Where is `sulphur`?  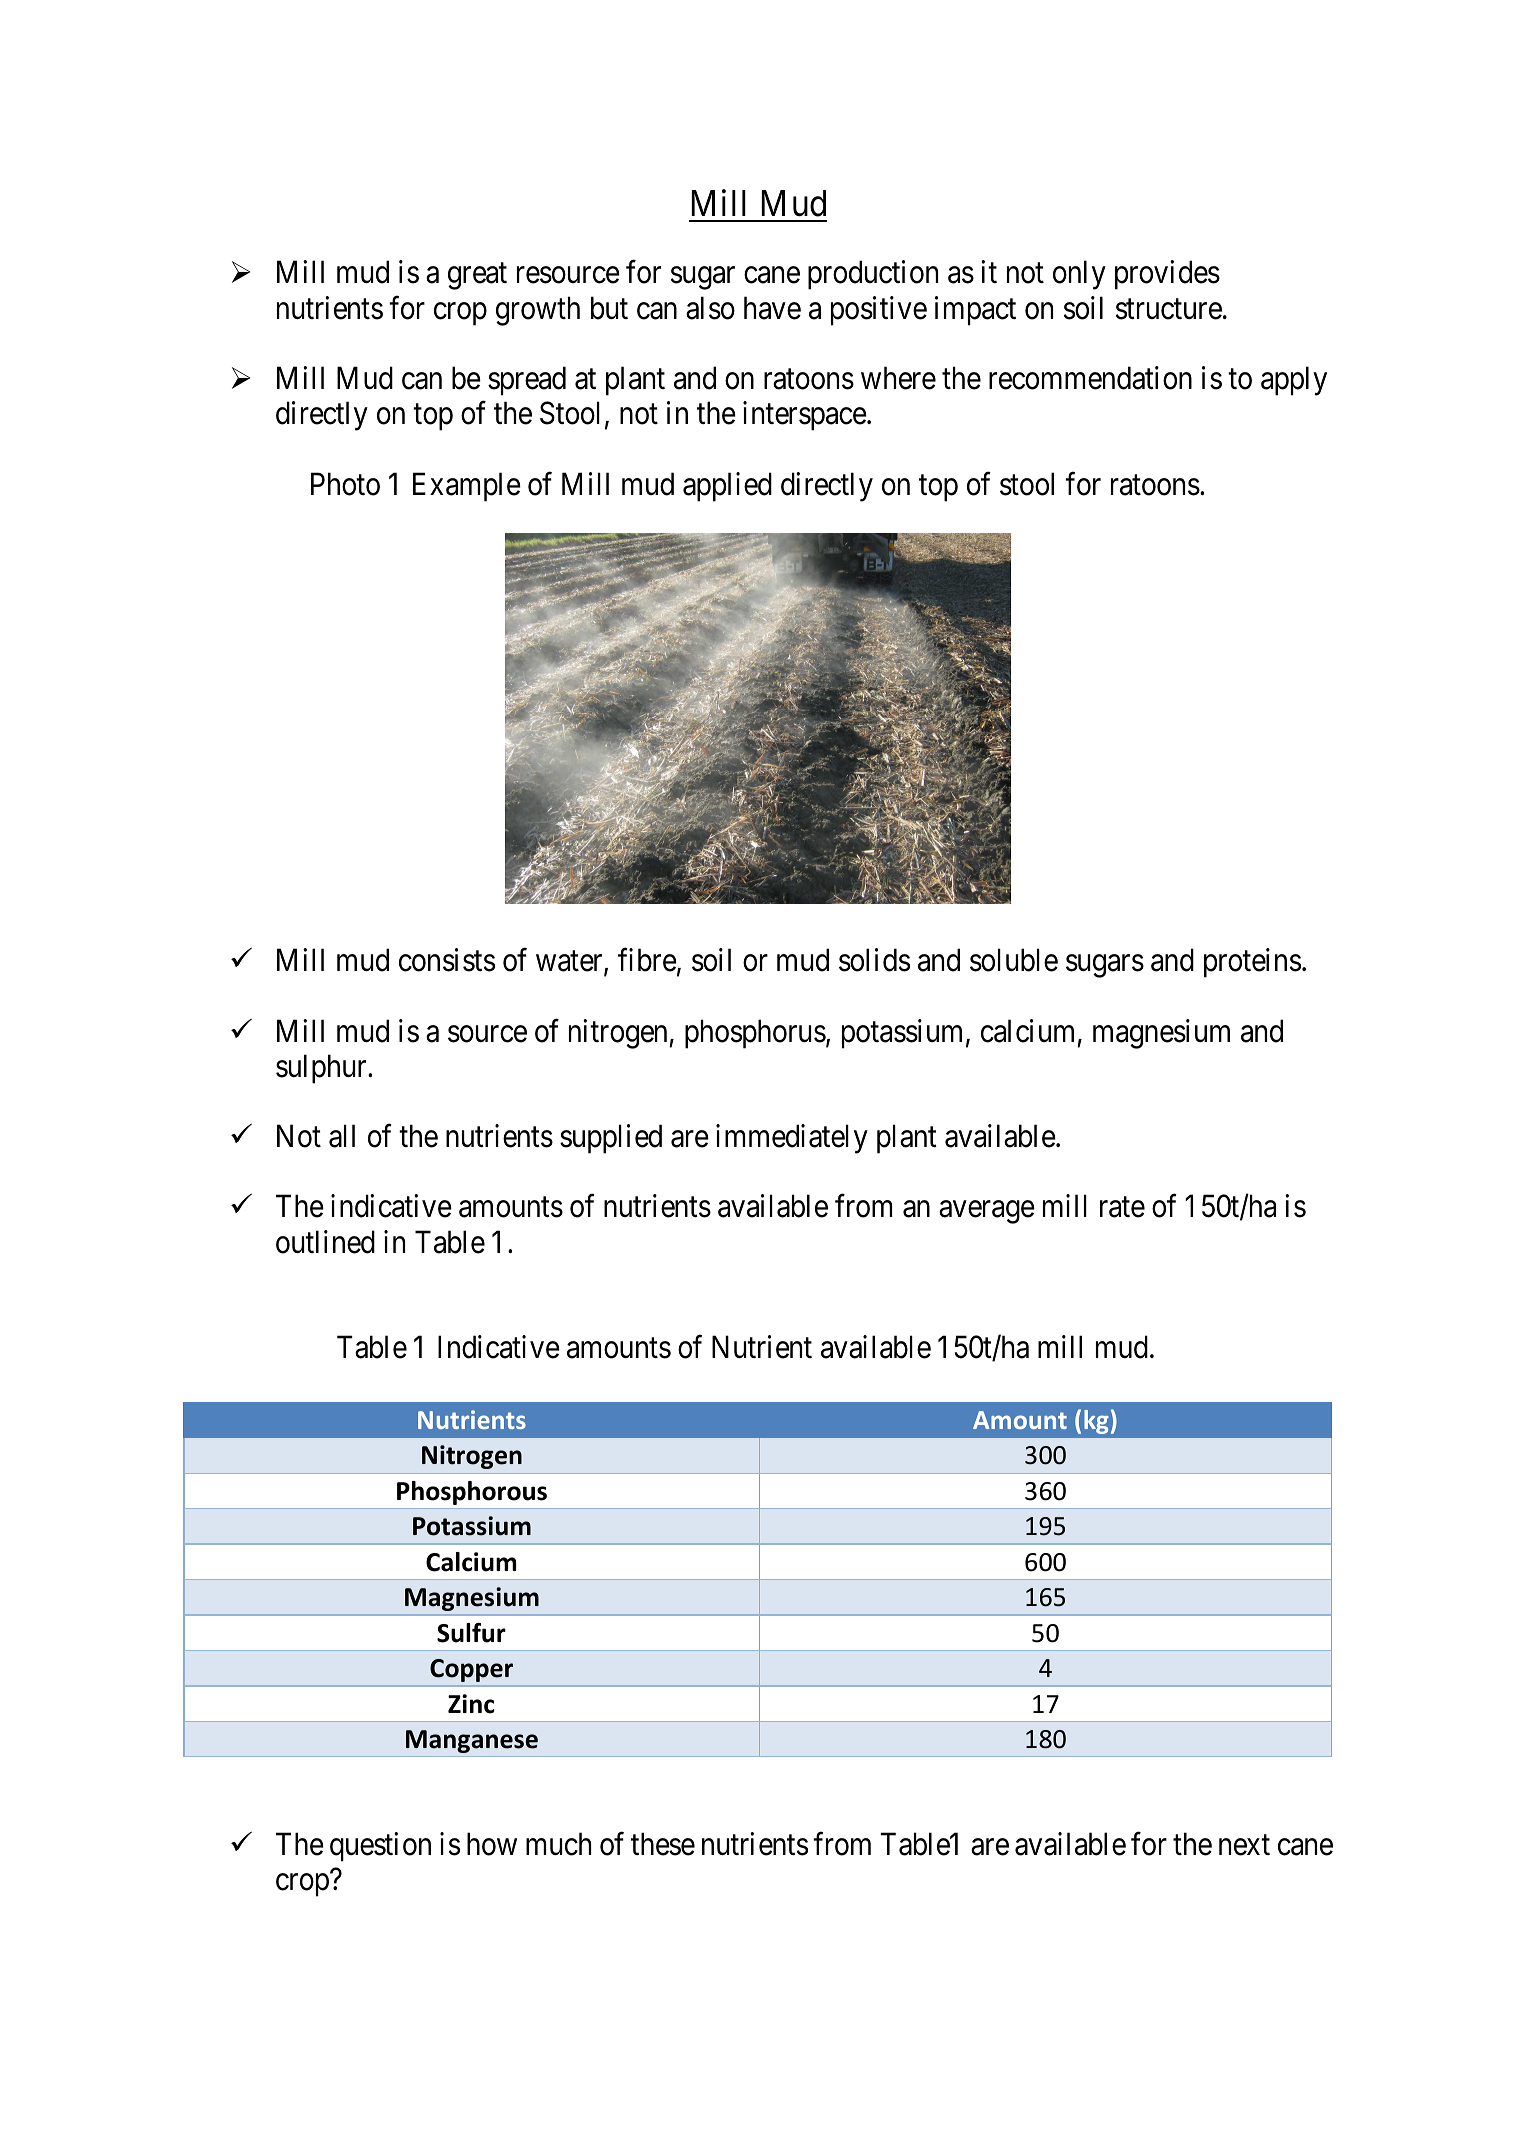
sulphur is located at coordinates (322, 1069).
